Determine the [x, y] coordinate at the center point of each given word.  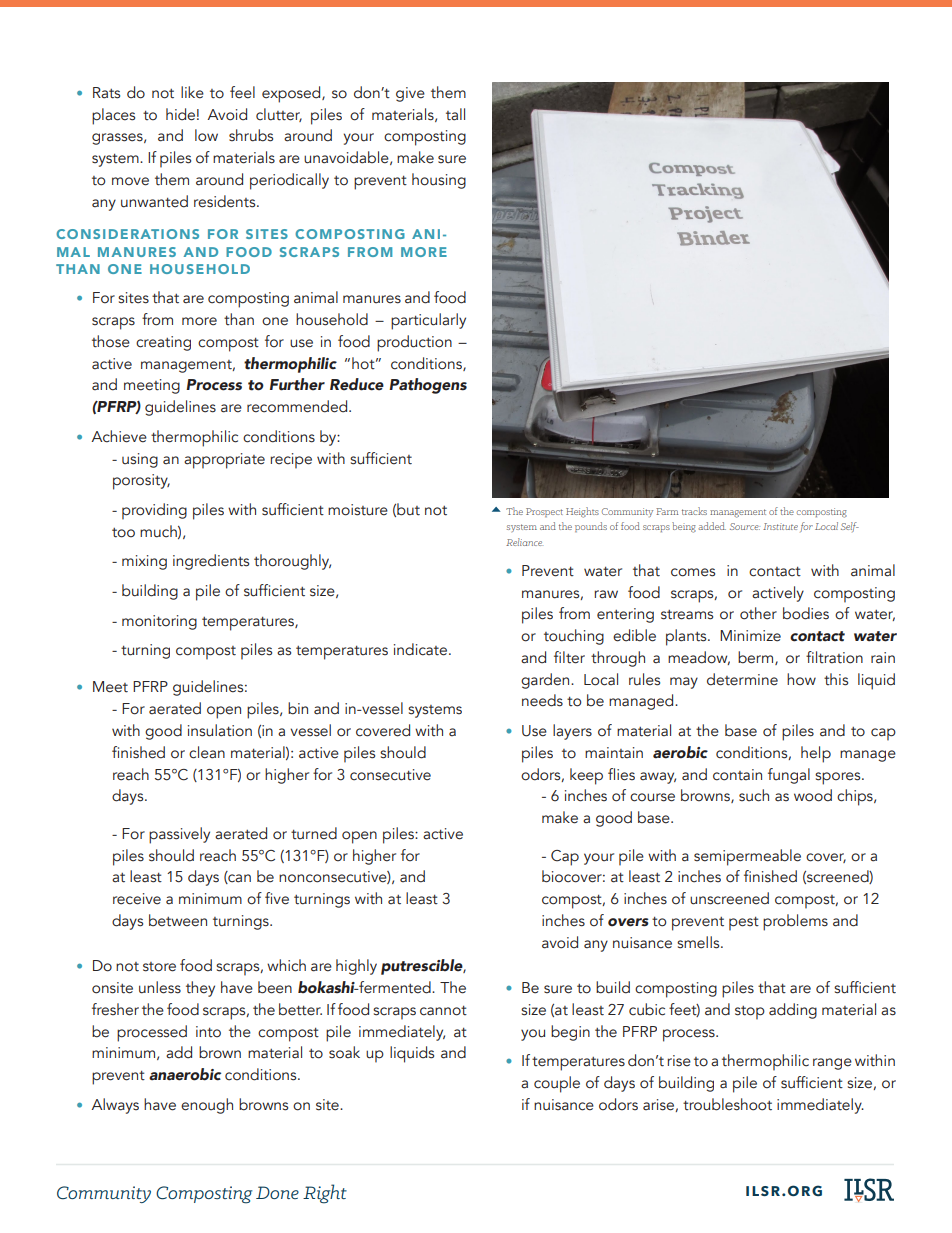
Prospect [544, 512]
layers [572, 732]
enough [207, 1106]
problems [795, 922]
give [410, 94]
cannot [443, 1011]
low [206, 135]
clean [207, 752]
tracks [694, 511]
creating [163, 343]
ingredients [211, 562]
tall [455, 114]
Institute [780, 526]
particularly [428, 321]
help [816, 754]
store [159, 967]
